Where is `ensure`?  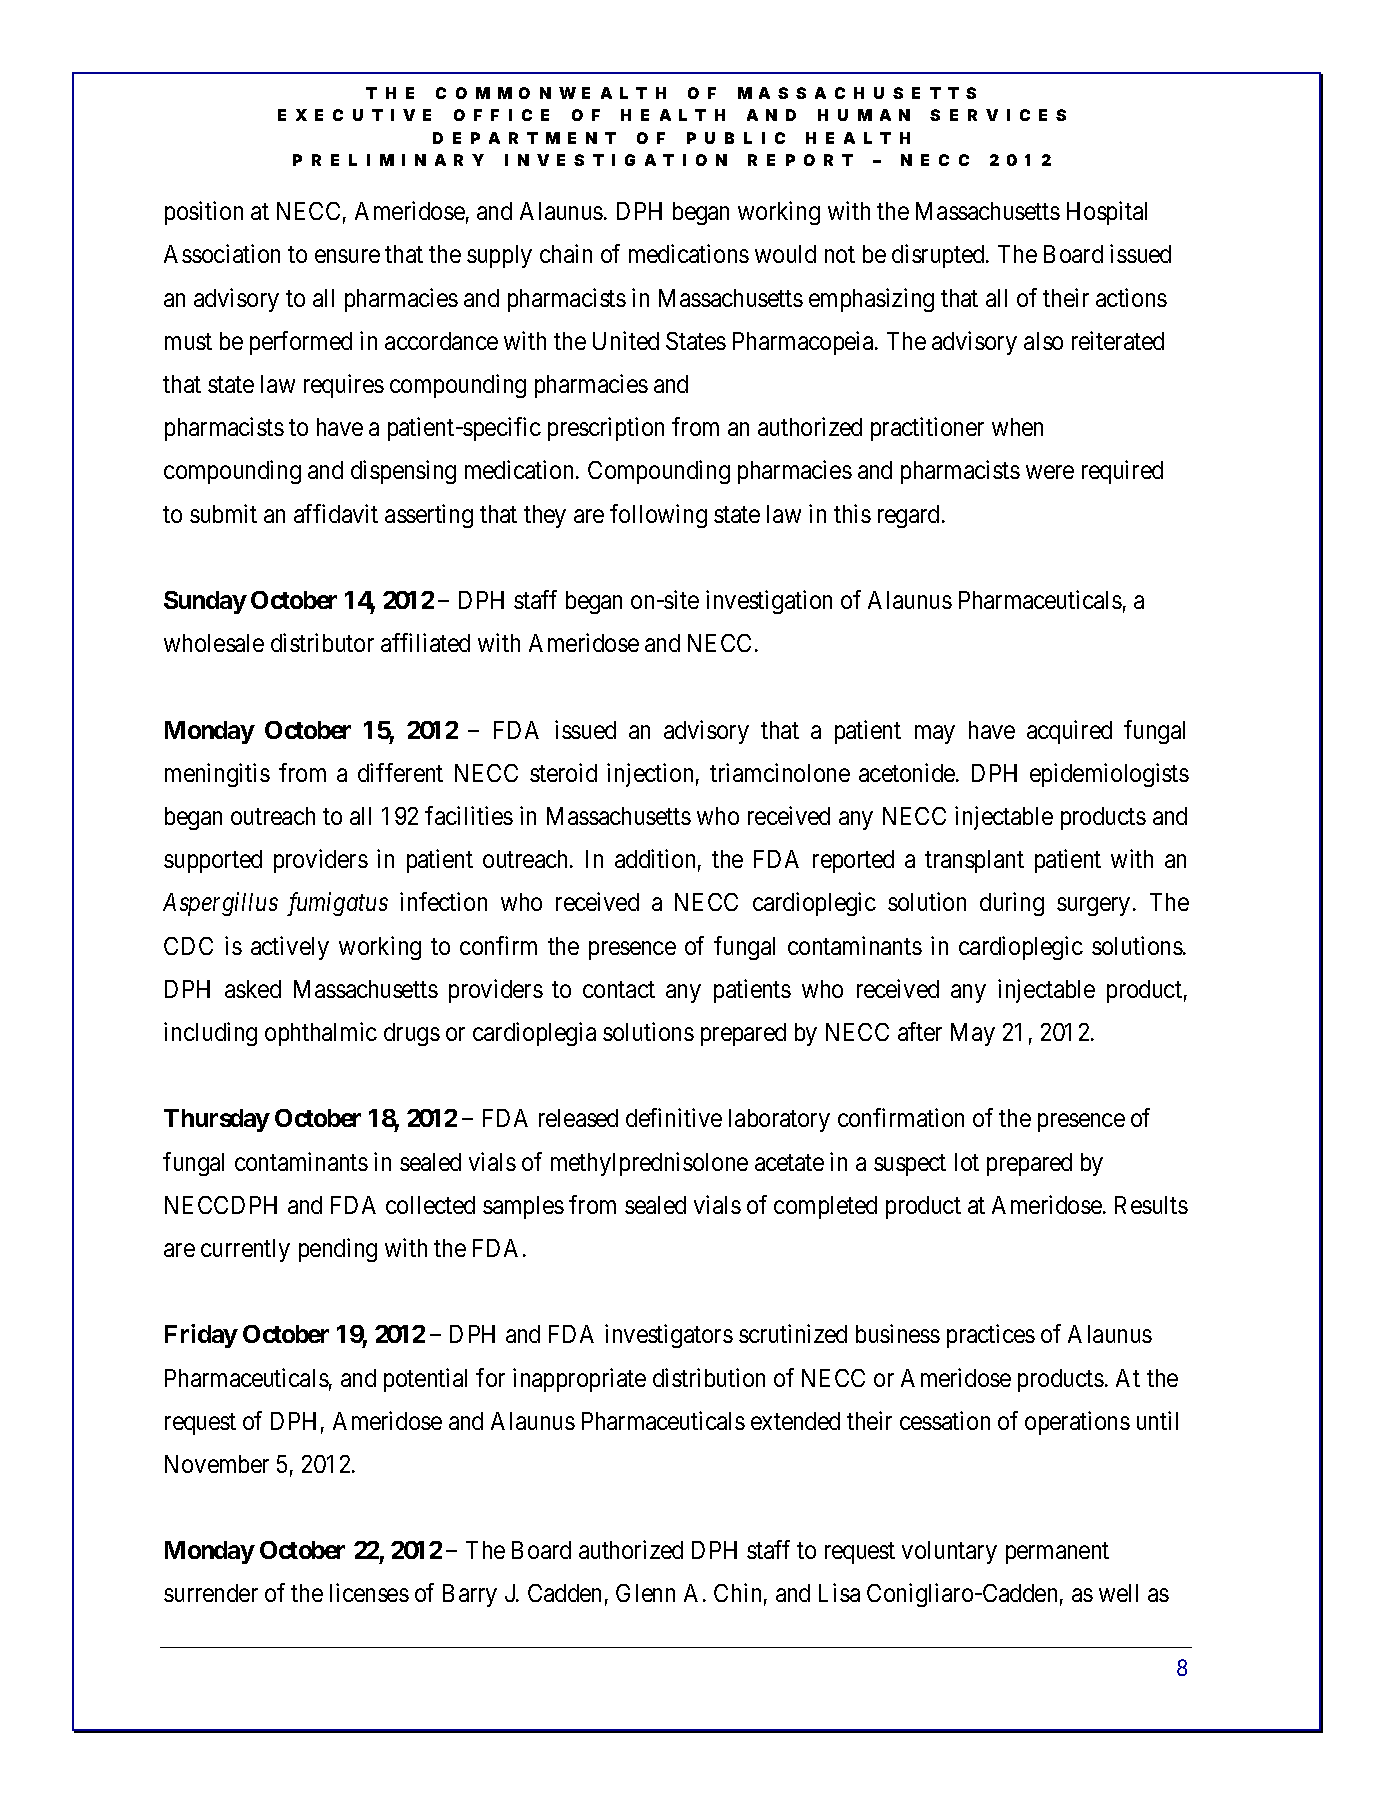
ensure is located at coordinates (347, 256).
